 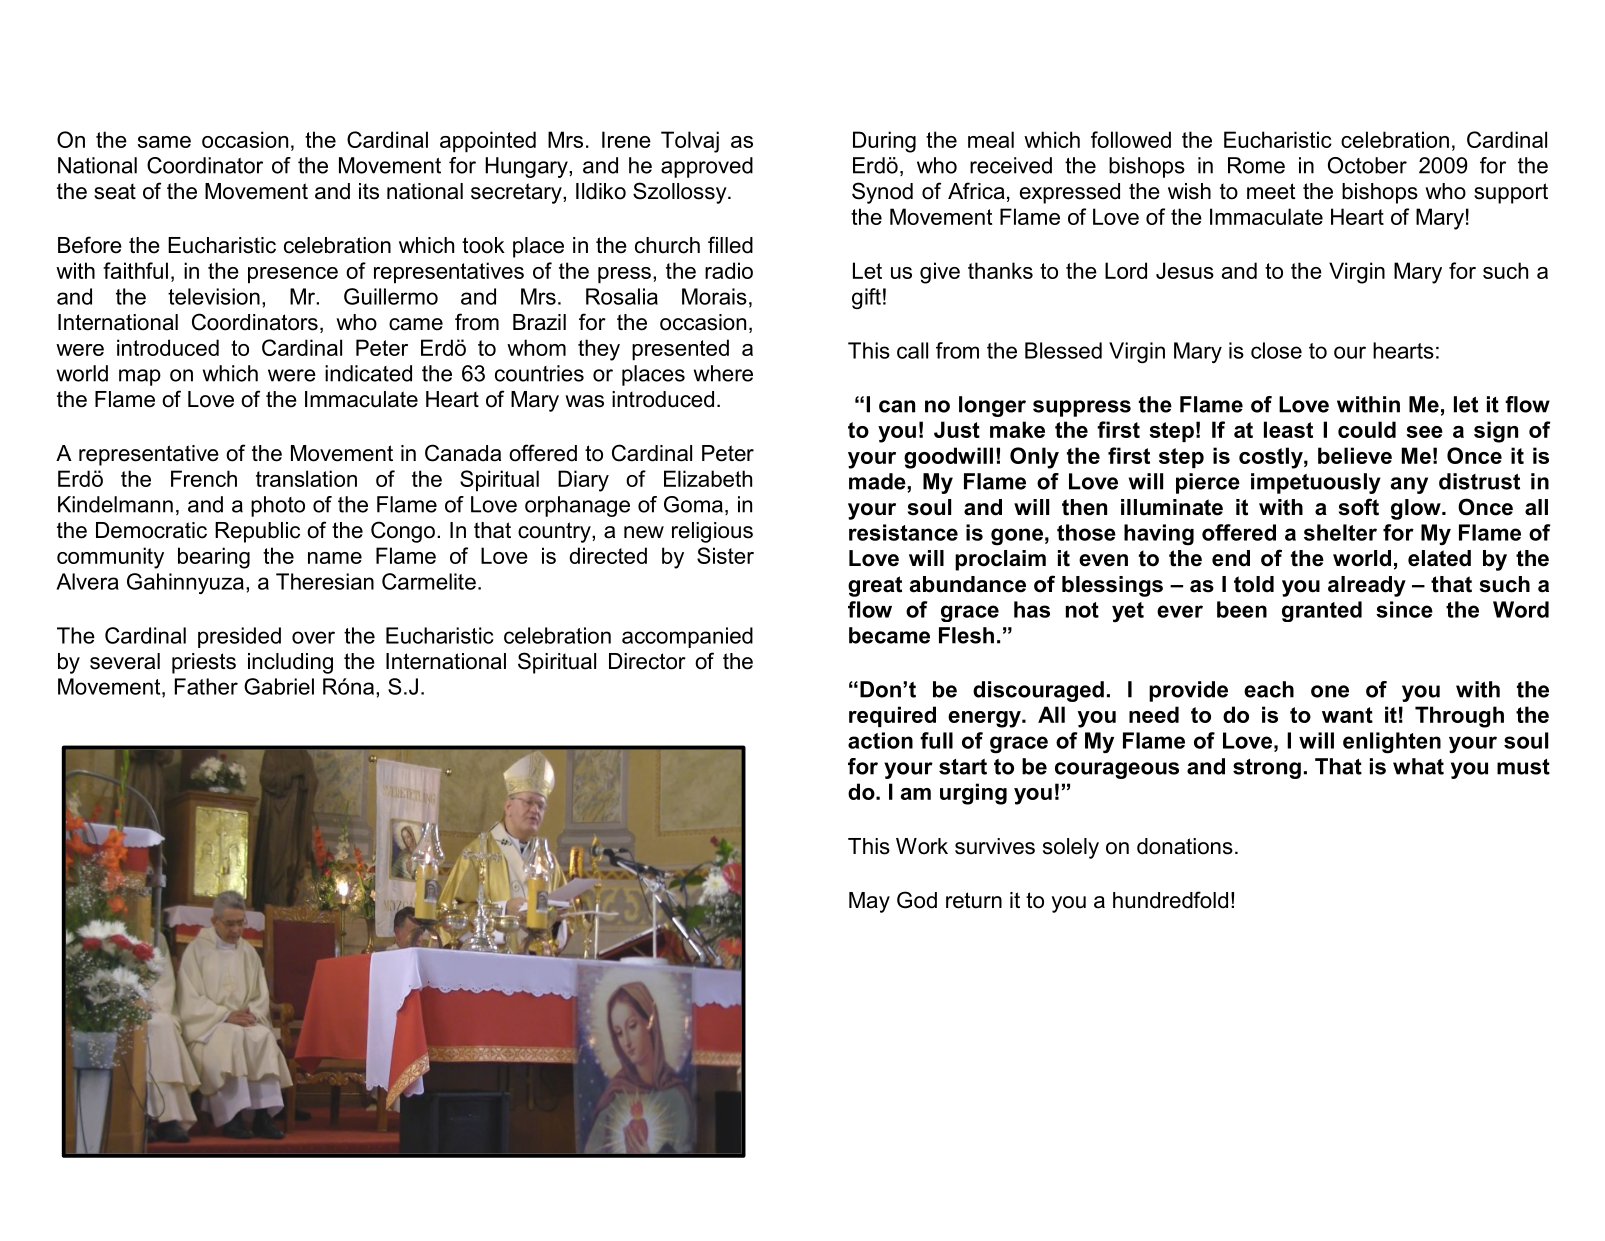 I want to click on approved, so click(x=707, y=167).
